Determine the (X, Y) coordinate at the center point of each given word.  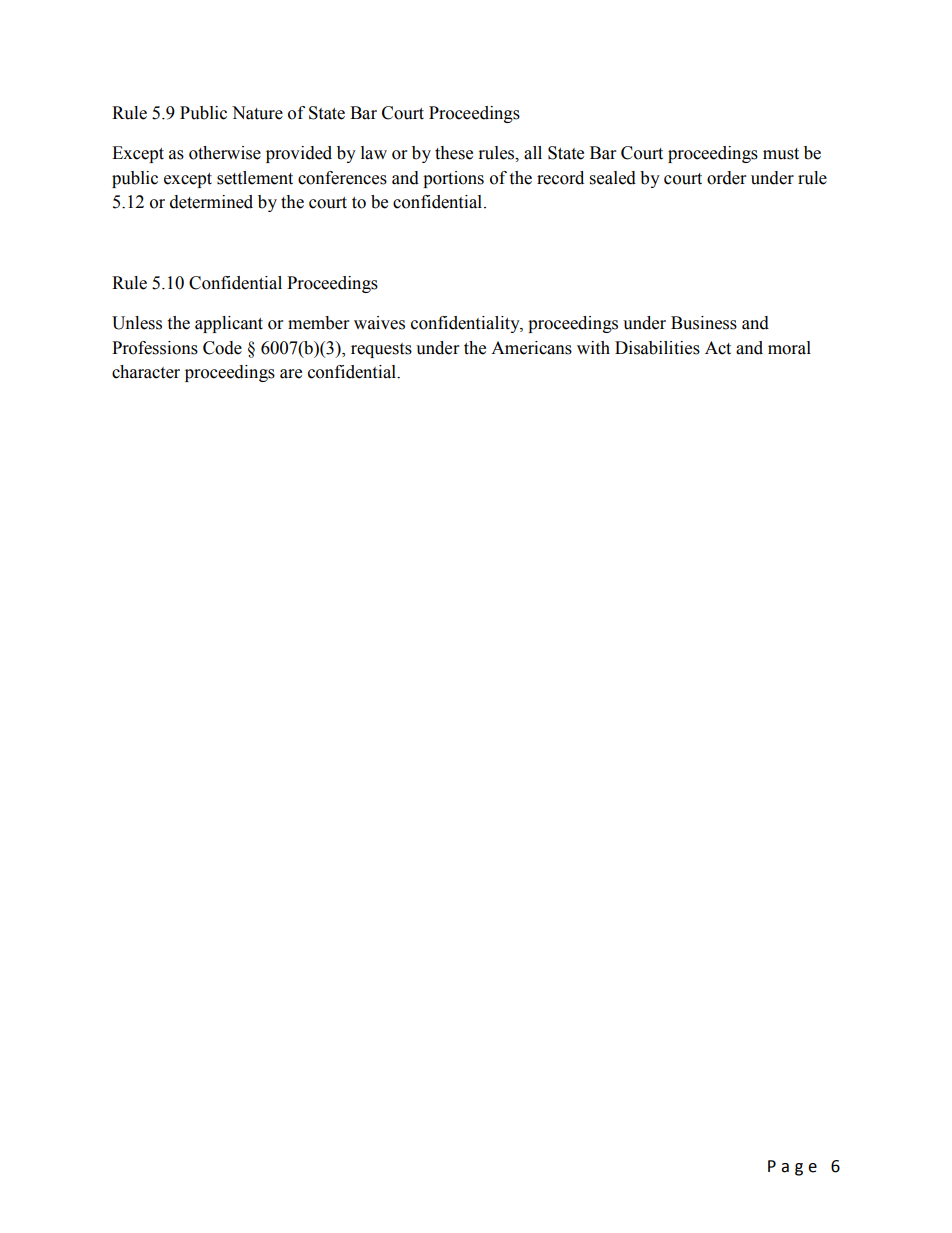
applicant (229, 324)
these (454, 153)
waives (379, 323)
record (560, 178)
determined (211, 202)
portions (453, 179)
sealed (613, 178)
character (146, 372)
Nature (257, 113)
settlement (255, 178)
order (726, 178)
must (781, 154)
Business (704, 323)
